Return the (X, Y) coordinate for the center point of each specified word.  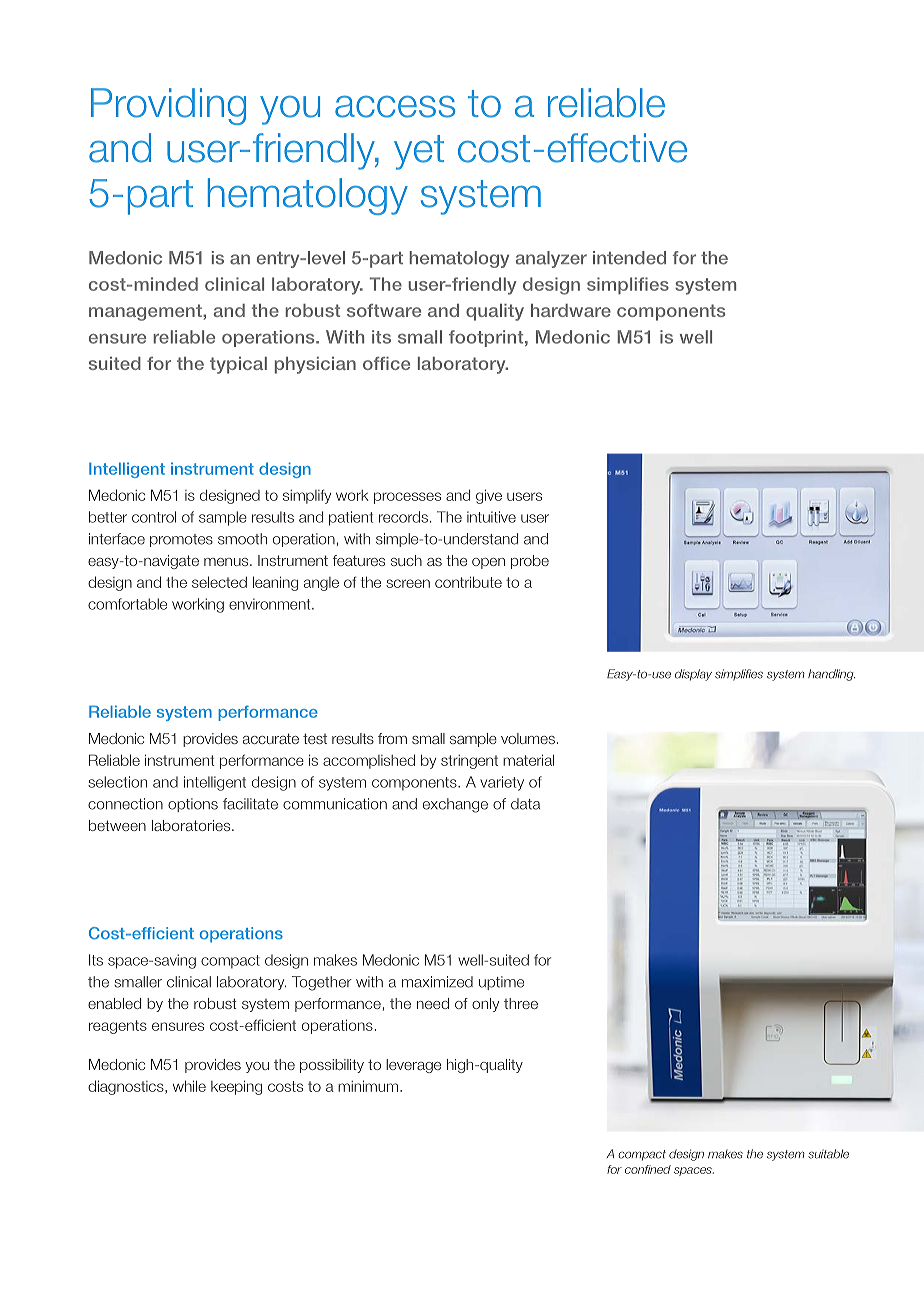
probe (530, 562)
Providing (168, 106)
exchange (455, 805)
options (193, 805)
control (154, 517)
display (693, 675)
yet (419, 152)
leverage (413, 1066)
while (189, 1086)
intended (629, 258)
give (489, 496)
